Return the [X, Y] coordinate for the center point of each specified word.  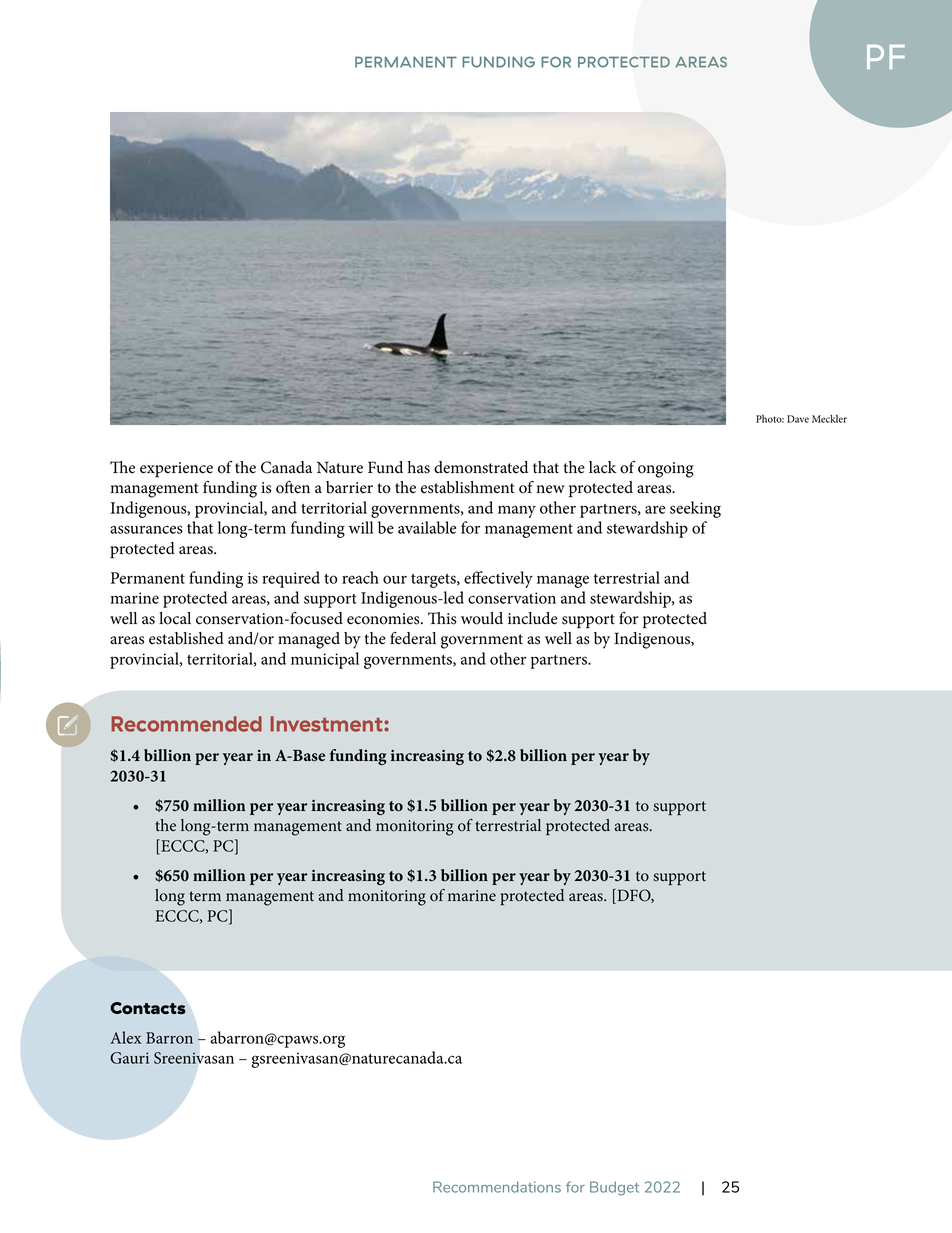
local [175, 618]
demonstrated [481, 467]
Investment [327, 724]
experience [176, 470]
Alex [126, 1037]
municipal [325, 660]
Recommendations [497, 1187]
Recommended [186, 724]
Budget [614, 1188]
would [482, 618]
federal [413, 638]
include [533, 618]
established [186, 638]
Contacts [148, 1008]
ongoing [666, 470]
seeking [695, 509]
